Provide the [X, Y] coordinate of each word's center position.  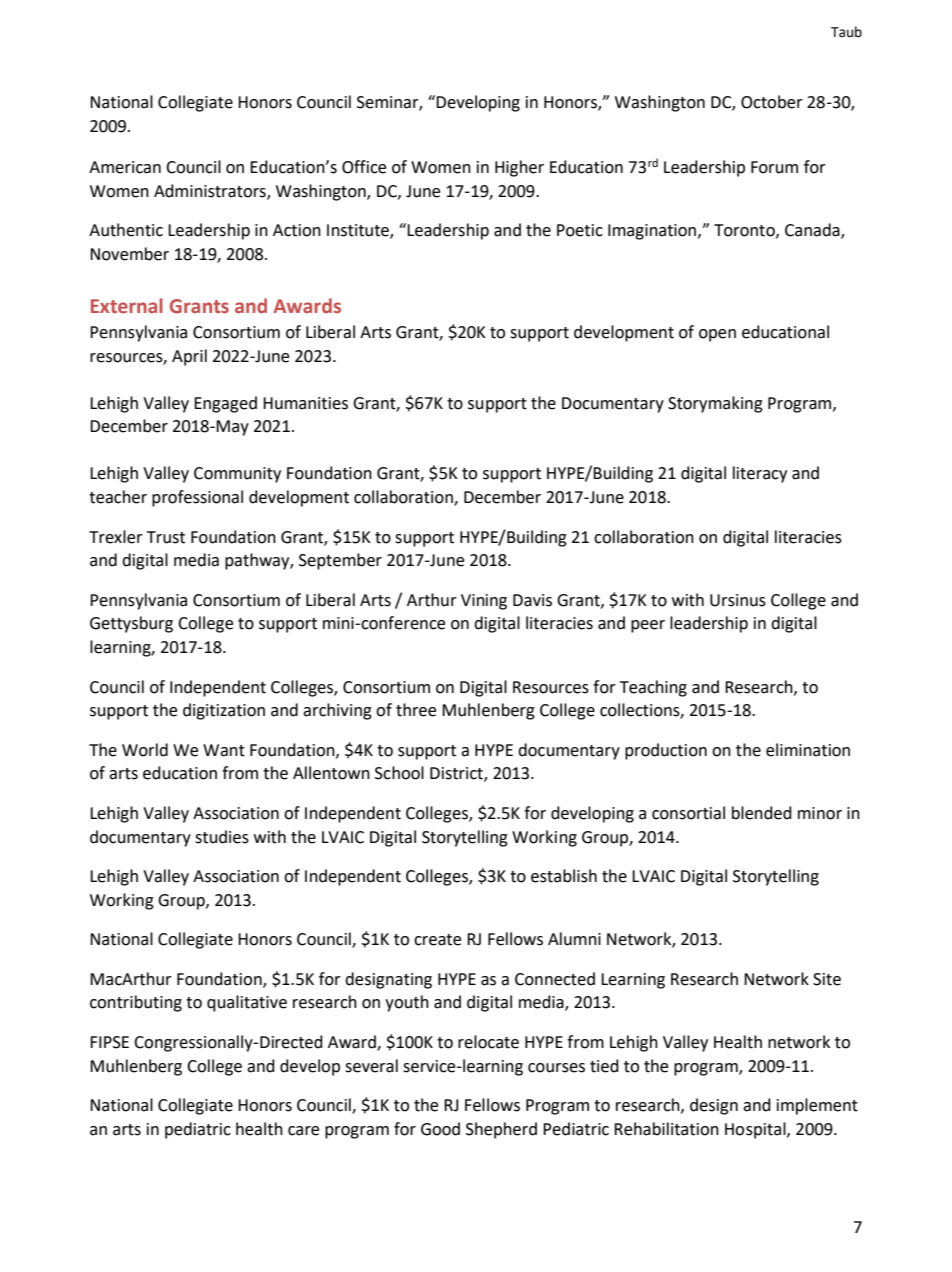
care [303, 1131]
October [772, 102]
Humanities [305, 403]
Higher [519, 168]
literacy [760, 474]
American [125, 167]
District [457, 774]
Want [224, 750]
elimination [808, 750]
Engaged [225, 404]
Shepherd [501, 1130]
